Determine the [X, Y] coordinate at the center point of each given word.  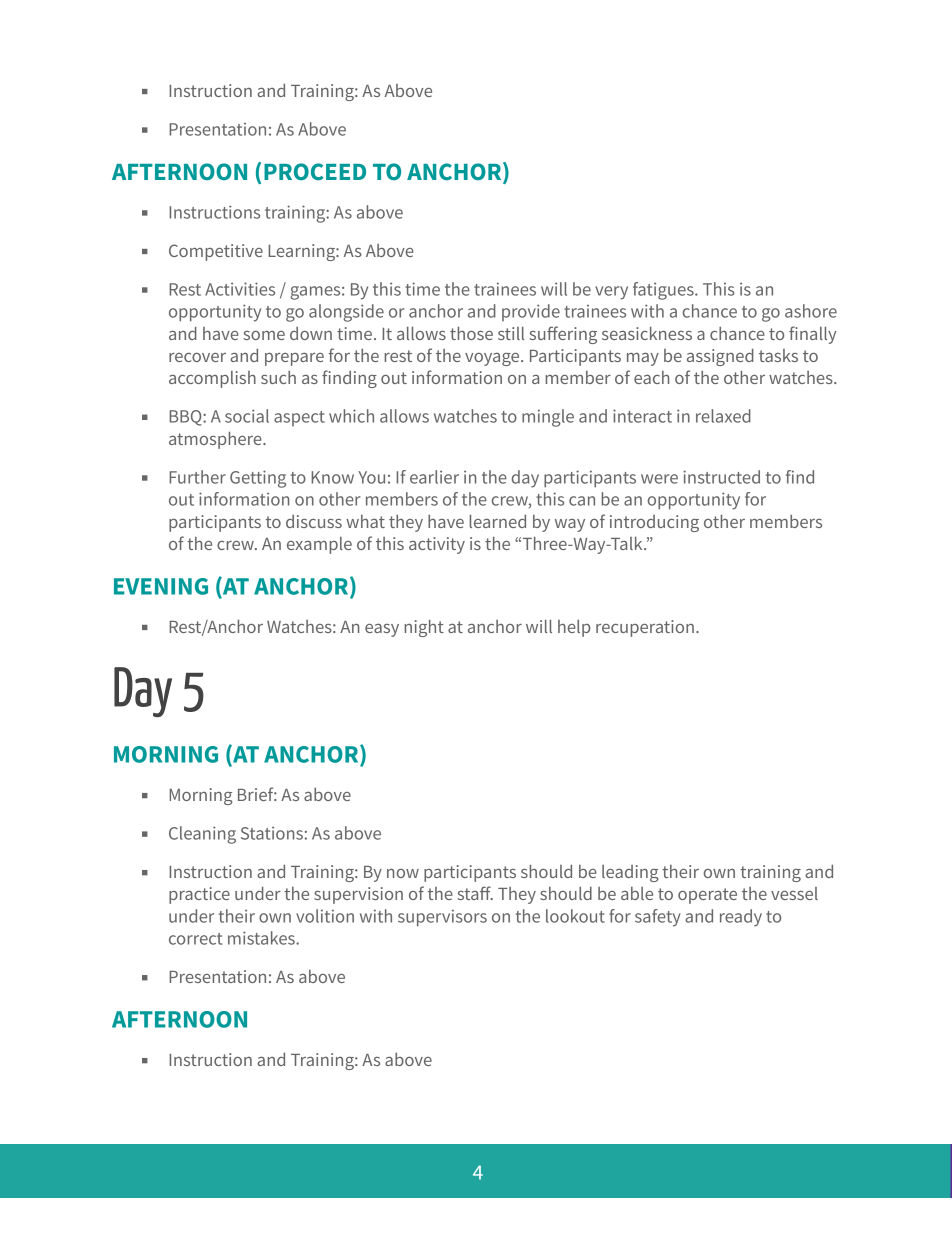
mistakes [262, 938]
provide [531, 312]
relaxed [723, 416]
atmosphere [216, 440]
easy [382, 630]
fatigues [664, 291]
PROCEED [315, 171]
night [424, 628]
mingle [548, 418]
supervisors [442, 918]
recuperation [645, 628]
